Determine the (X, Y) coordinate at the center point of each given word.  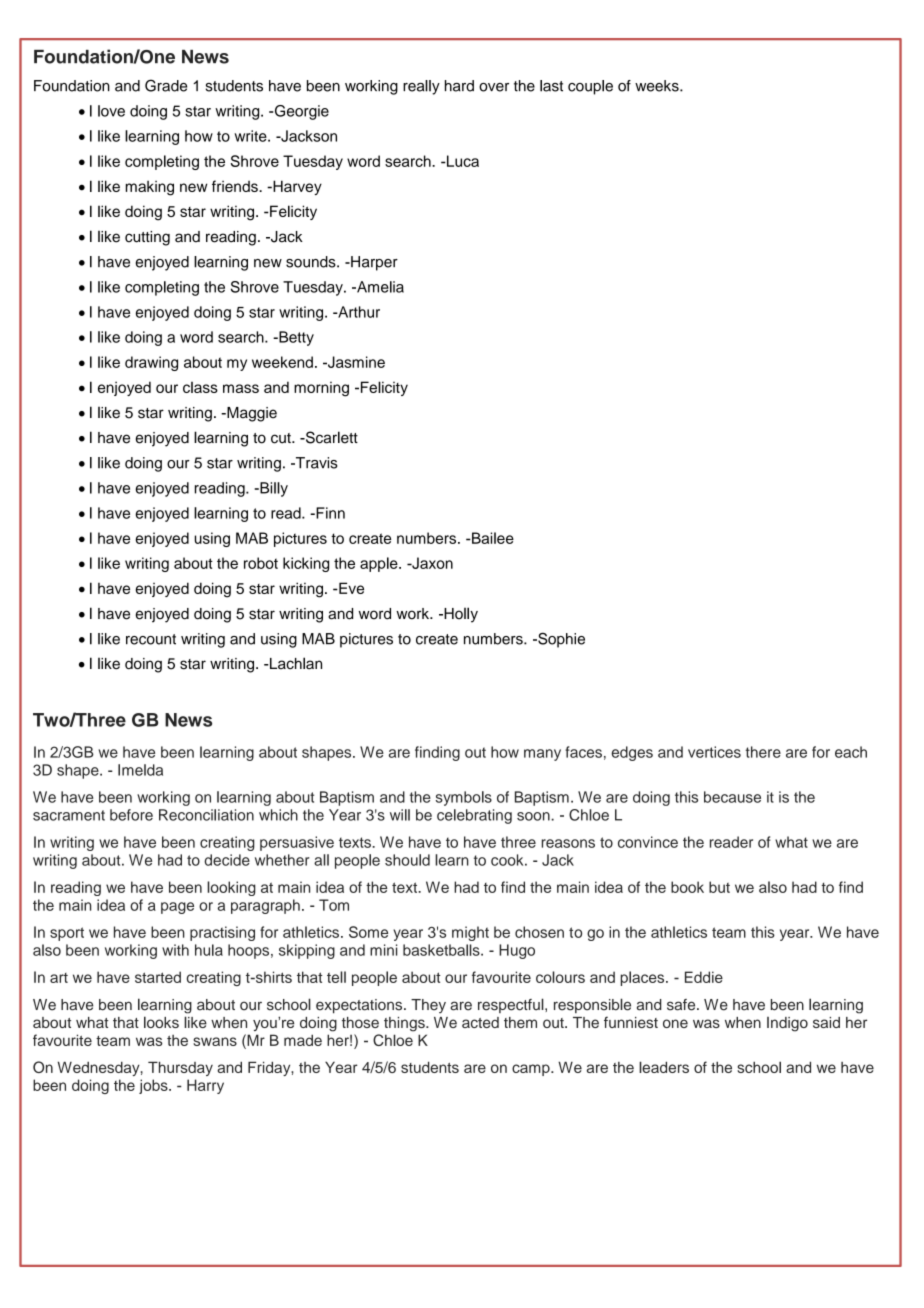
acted (480, 1022)
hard (459, 86)
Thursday (180, 1068)
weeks (658, 86)
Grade (166, 85)
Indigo (787, 1024)
